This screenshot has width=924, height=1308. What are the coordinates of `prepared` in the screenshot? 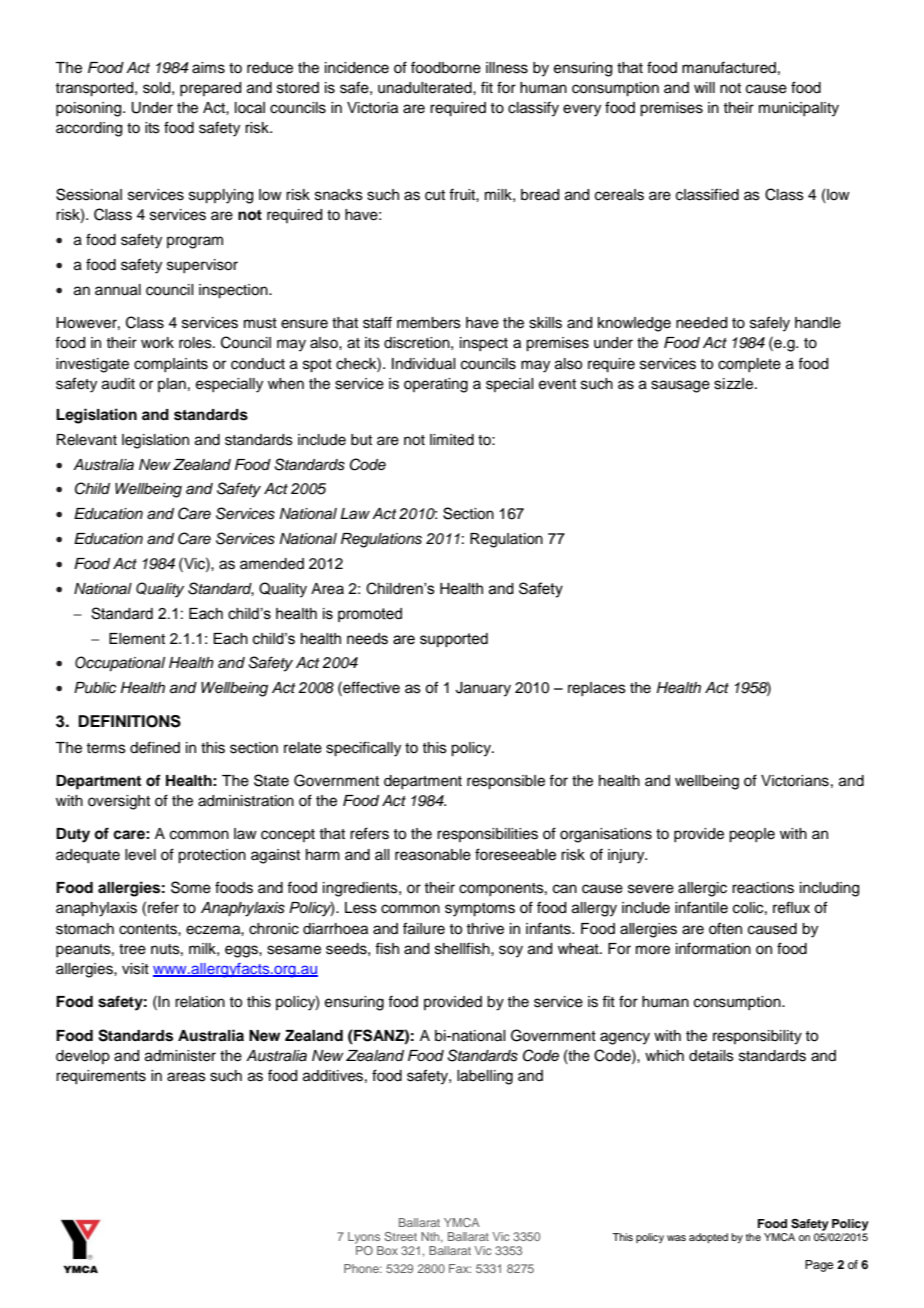 It's located at (210, 89).
